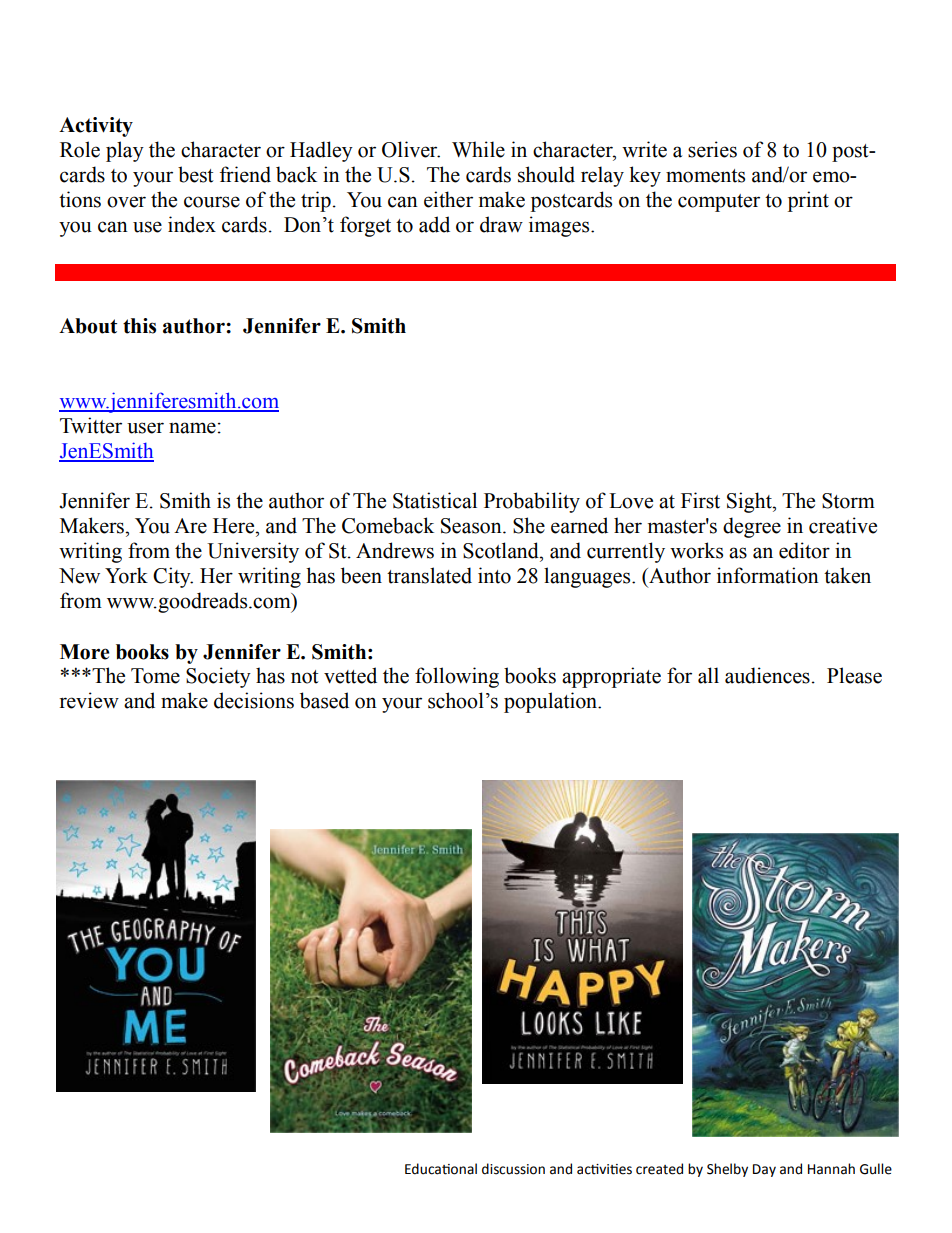  I want to click on Educational, so click(441, 1169).
